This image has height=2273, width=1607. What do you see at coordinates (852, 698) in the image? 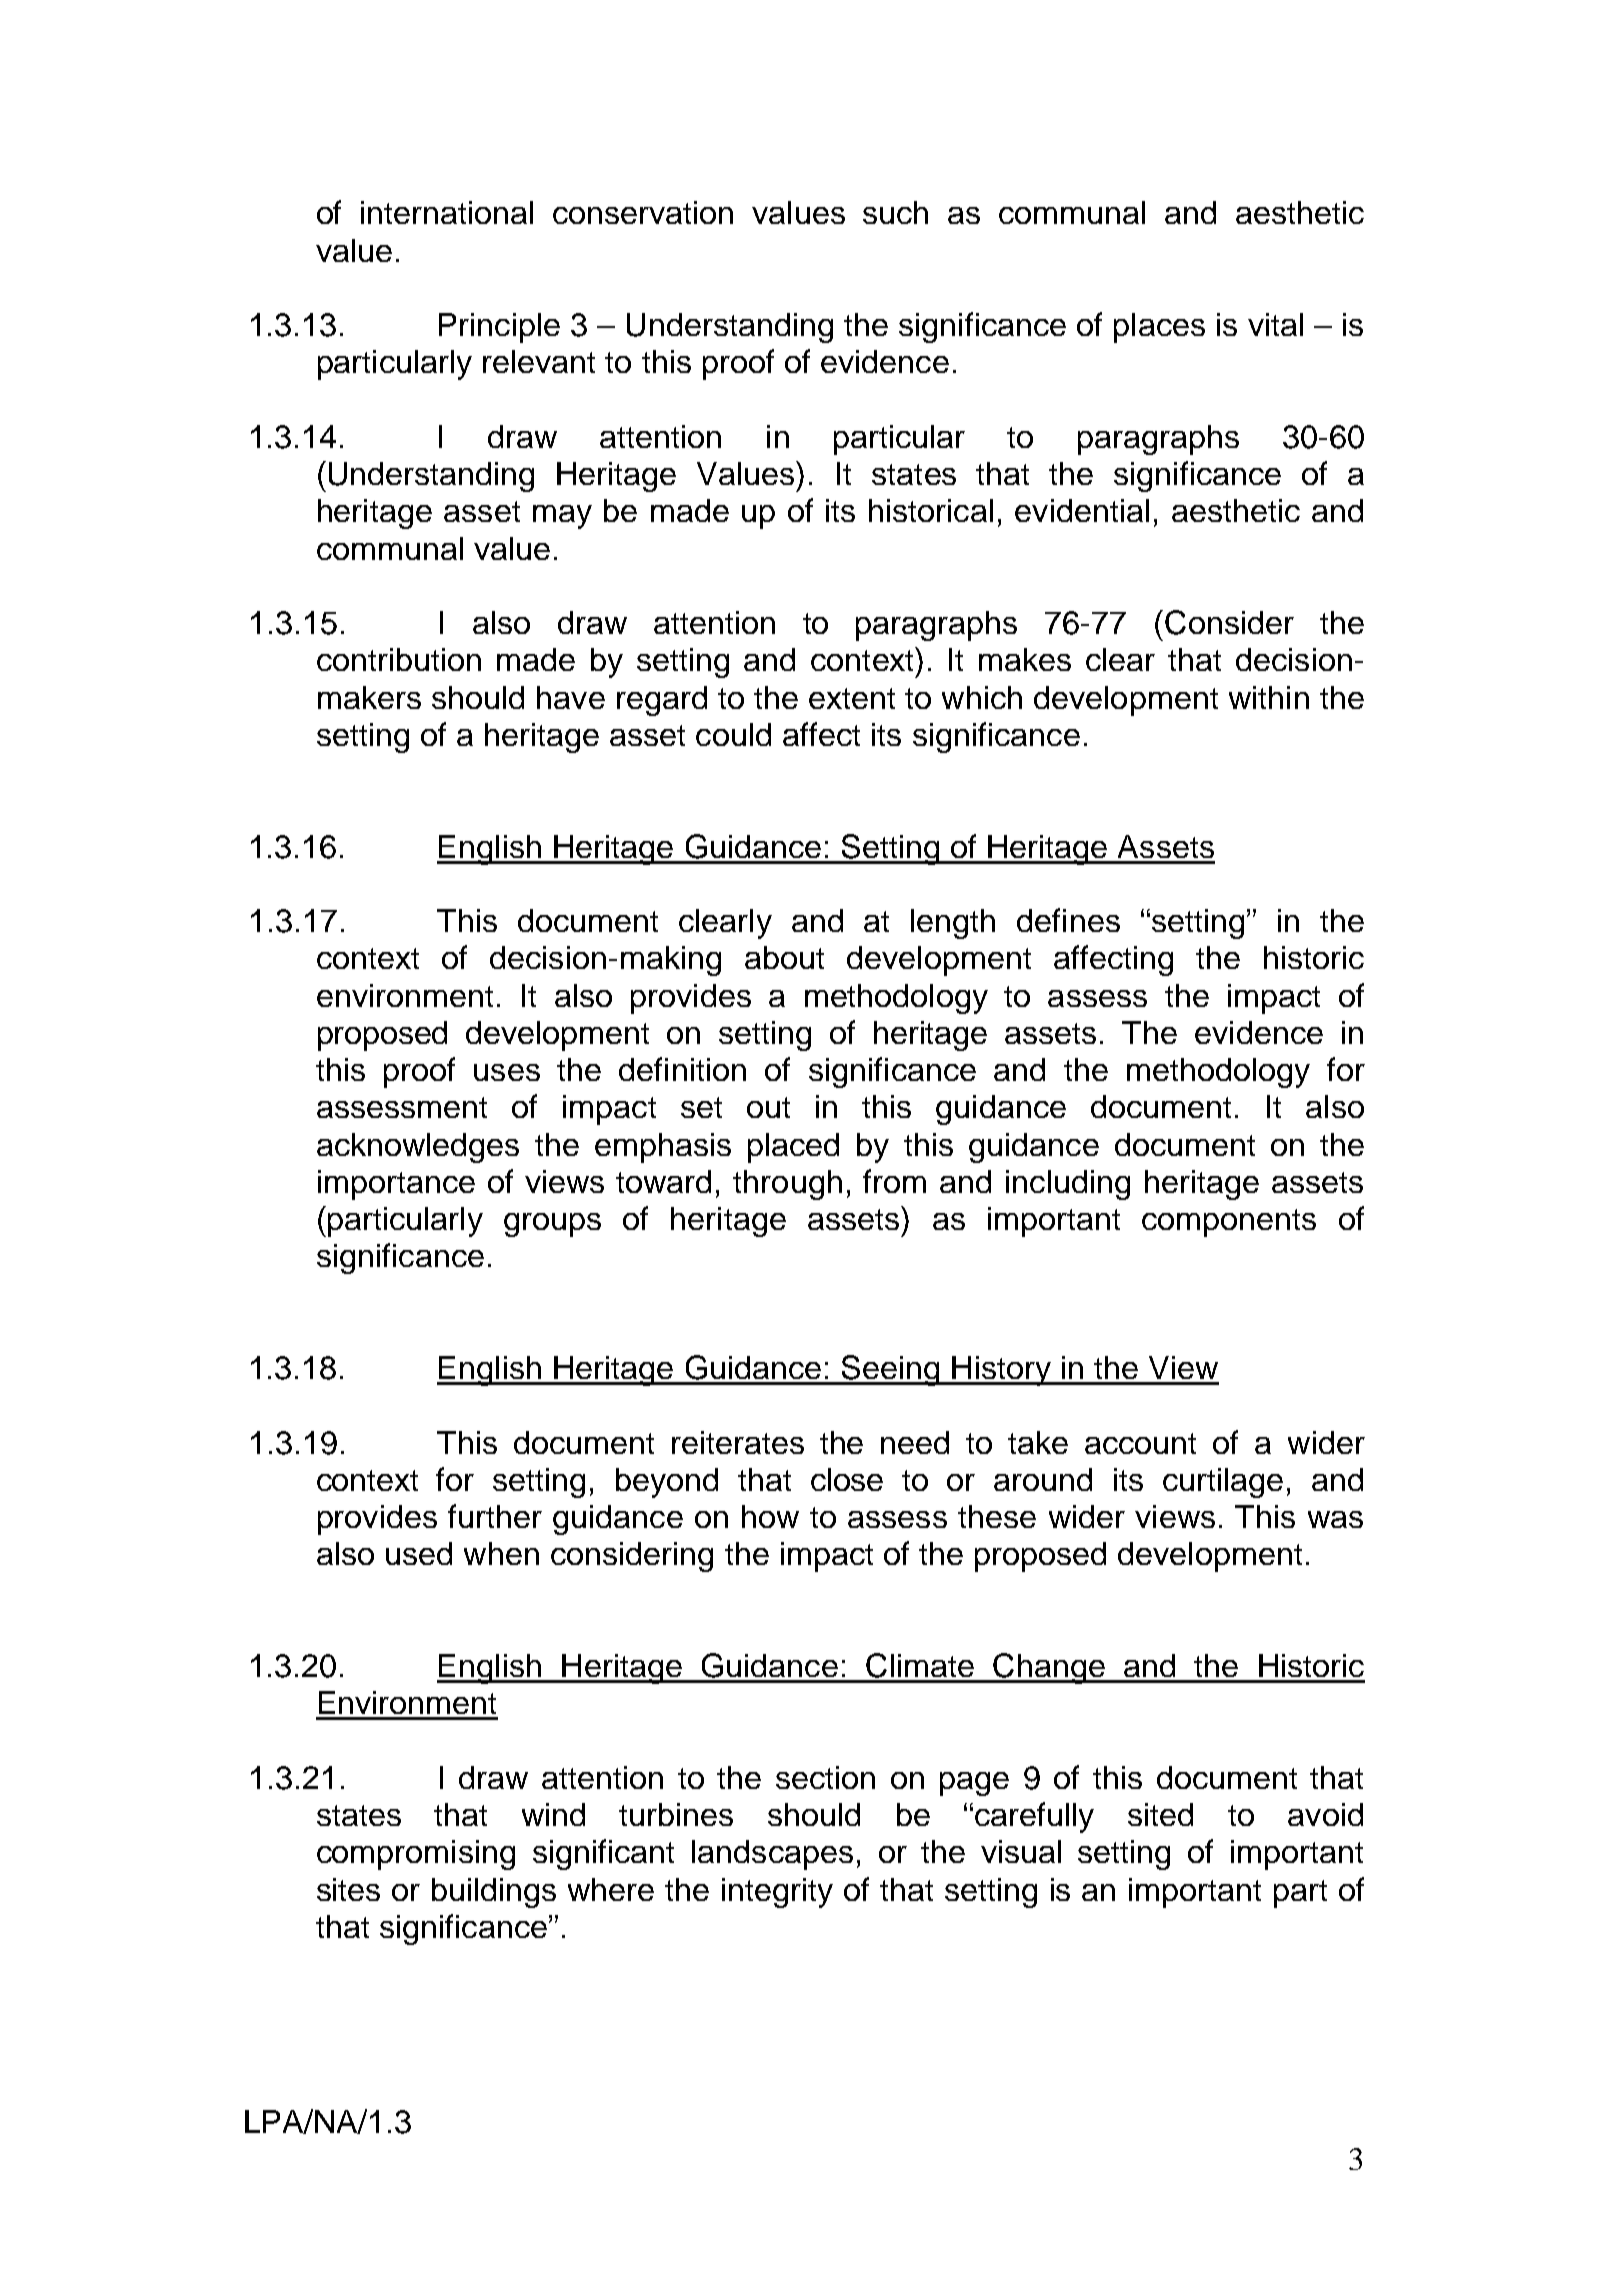
I see `extent` at bounding box center [852, 698].
